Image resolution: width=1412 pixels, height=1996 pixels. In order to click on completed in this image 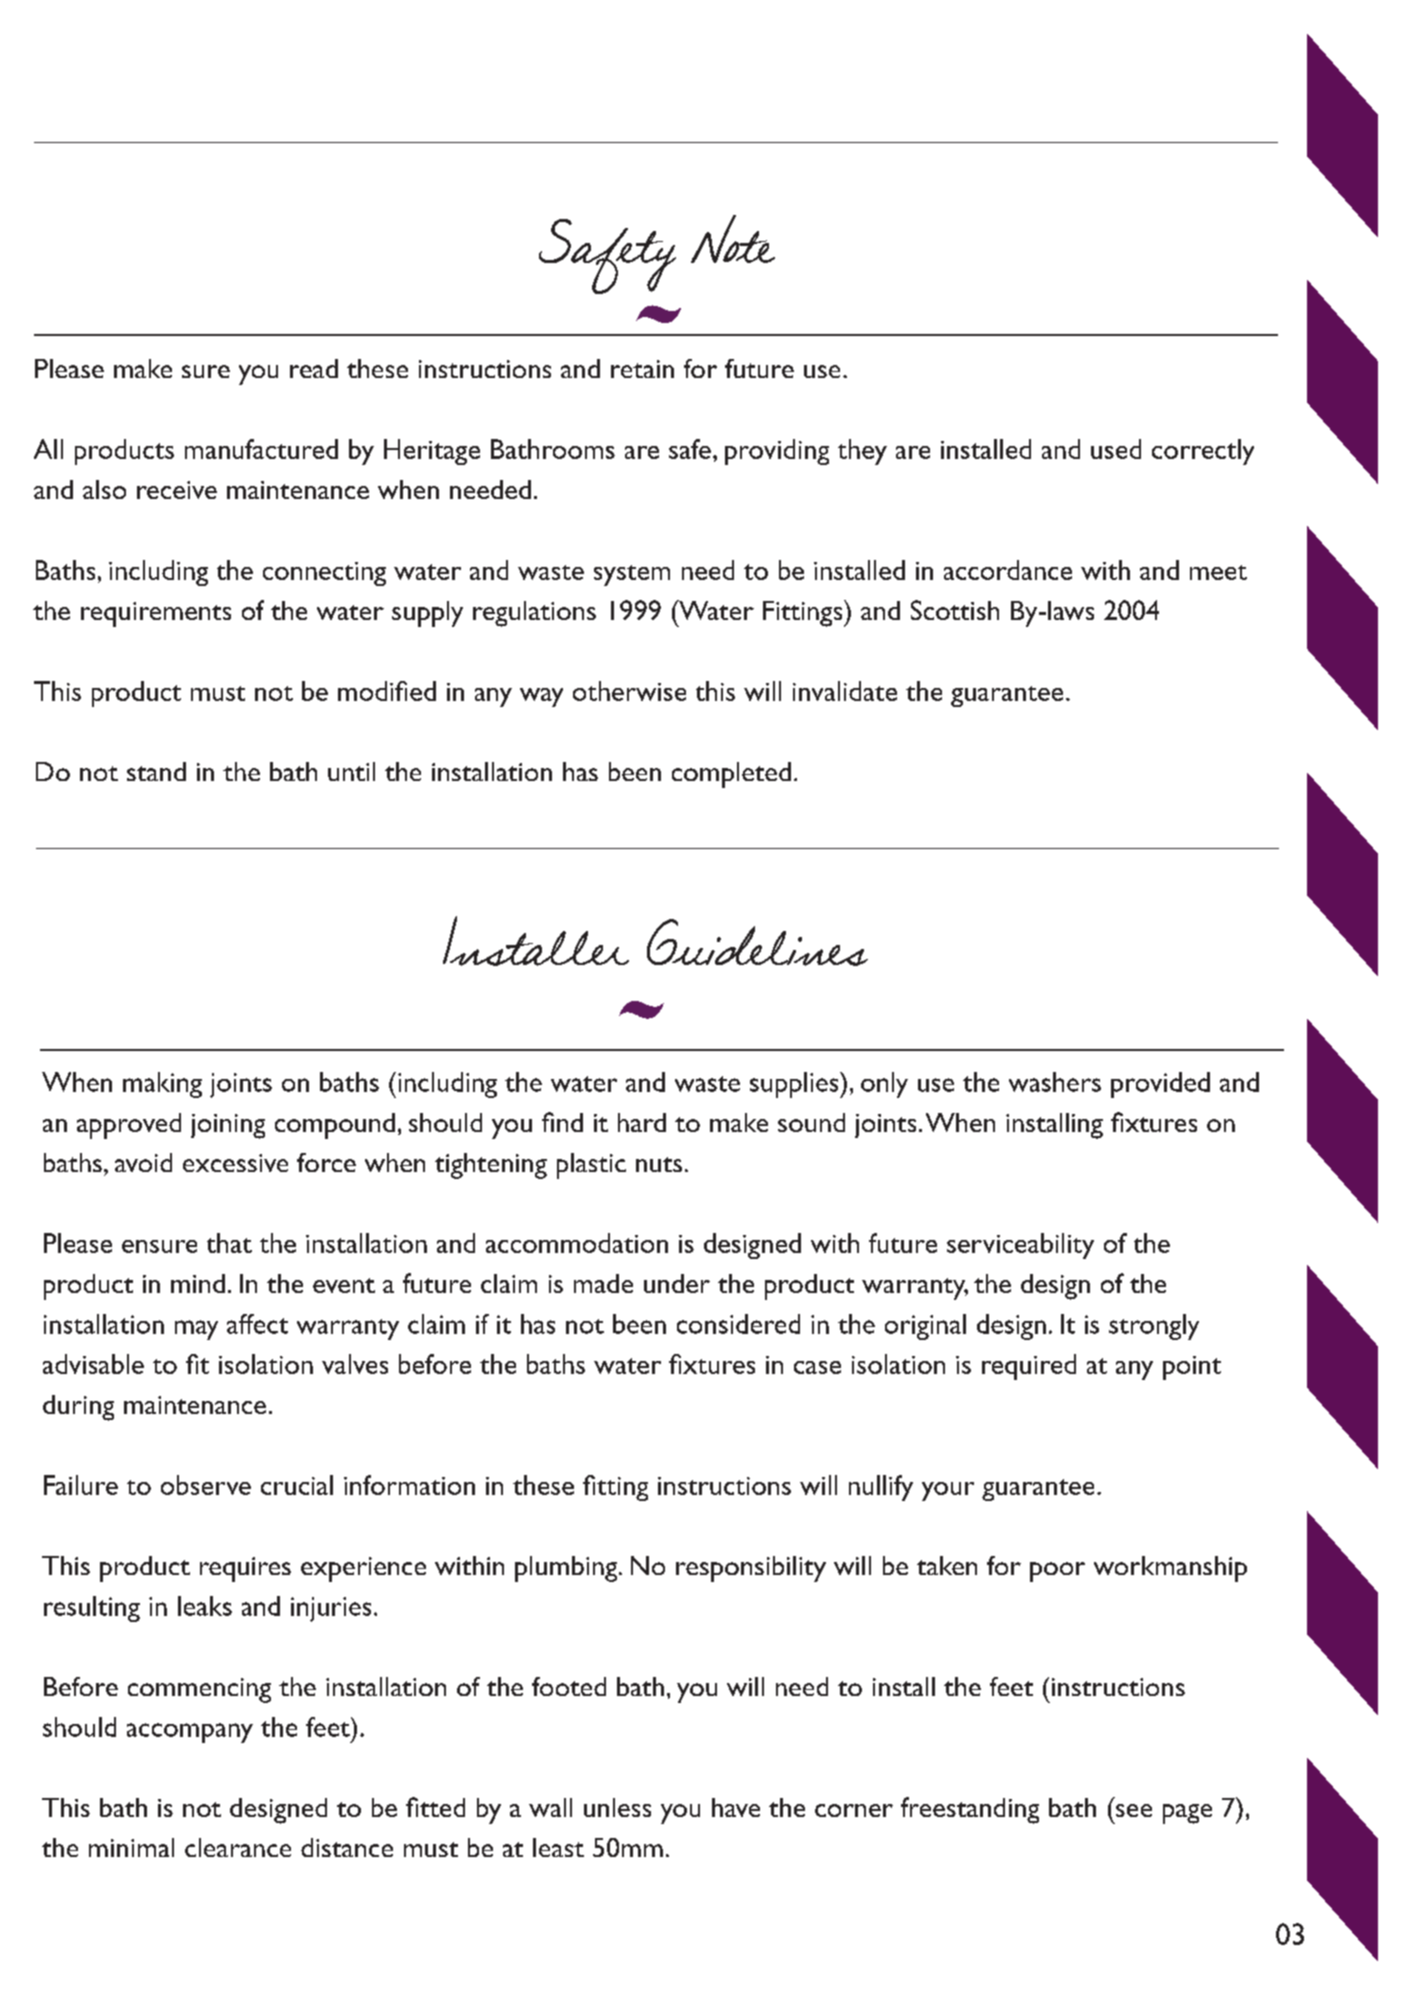, I will do `click(731, 775)`.
